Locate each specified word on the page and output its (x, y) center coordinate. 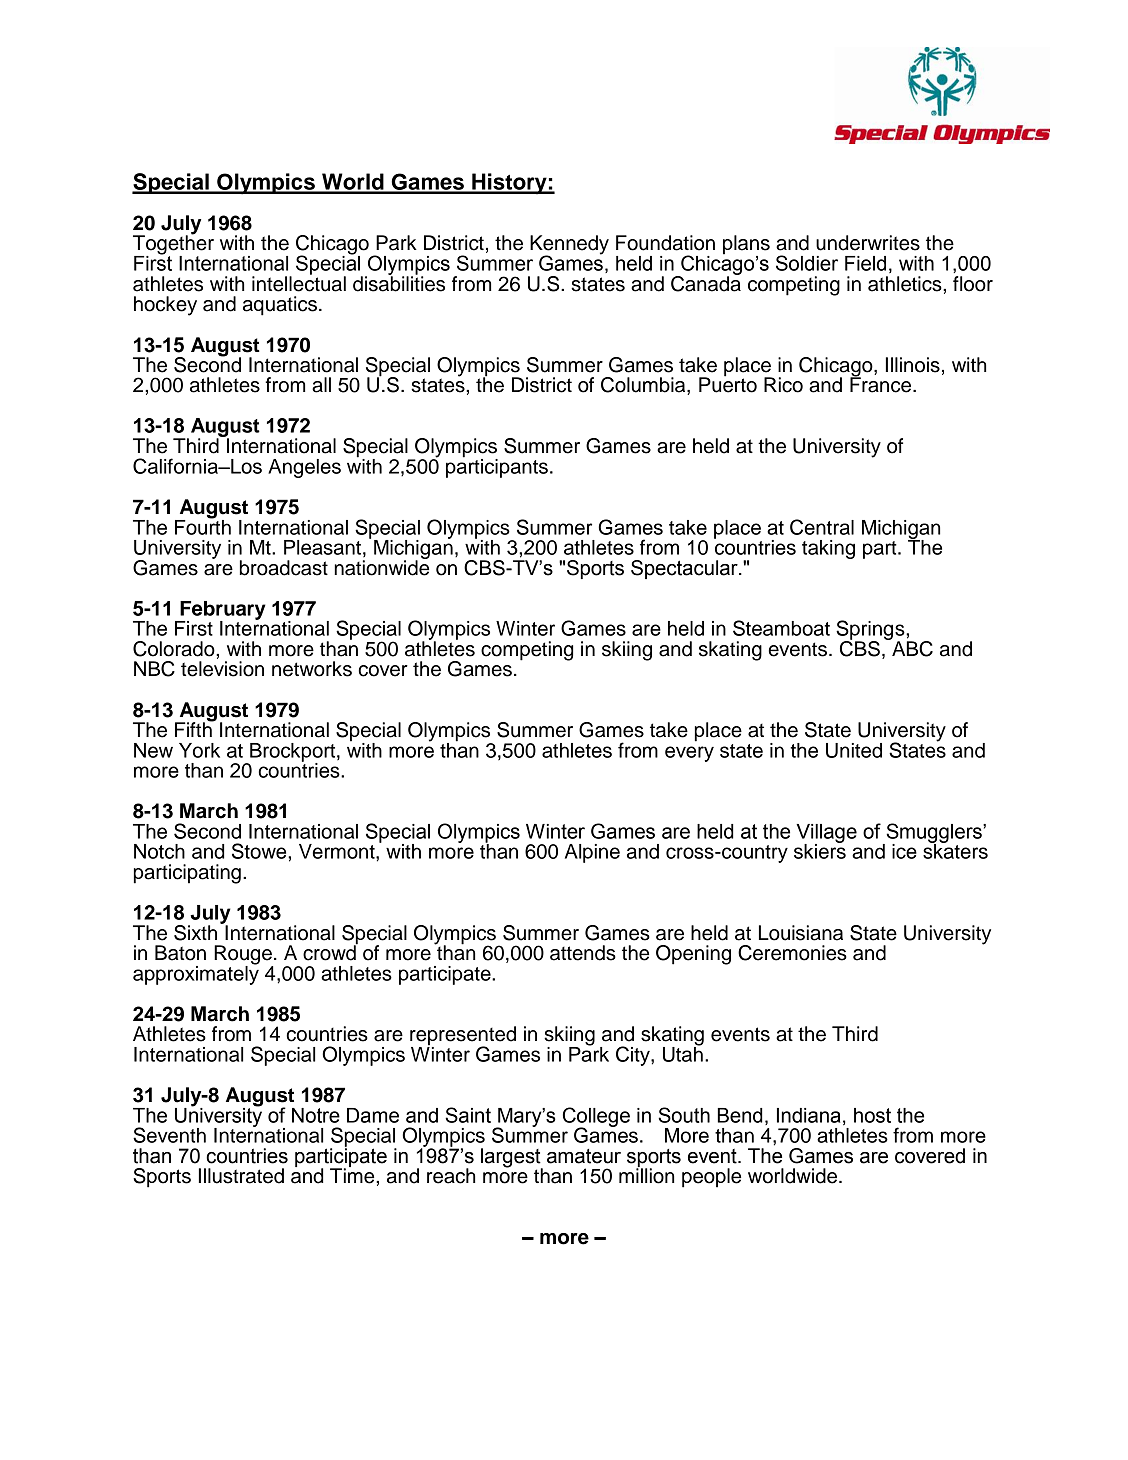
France (882, 384)
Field (865, 263)
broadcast (284, 568)
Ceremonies (792, 953)
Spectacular (685, 569)
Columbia (644, 386)
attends (583, 953)
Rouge (243, 956)
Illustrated (241, 1176)
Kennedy (569, 246)
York (199, 750)
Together (173, 245)
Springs (871, 631)
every (689, 754)
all (321, 385)
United (854, 750)
